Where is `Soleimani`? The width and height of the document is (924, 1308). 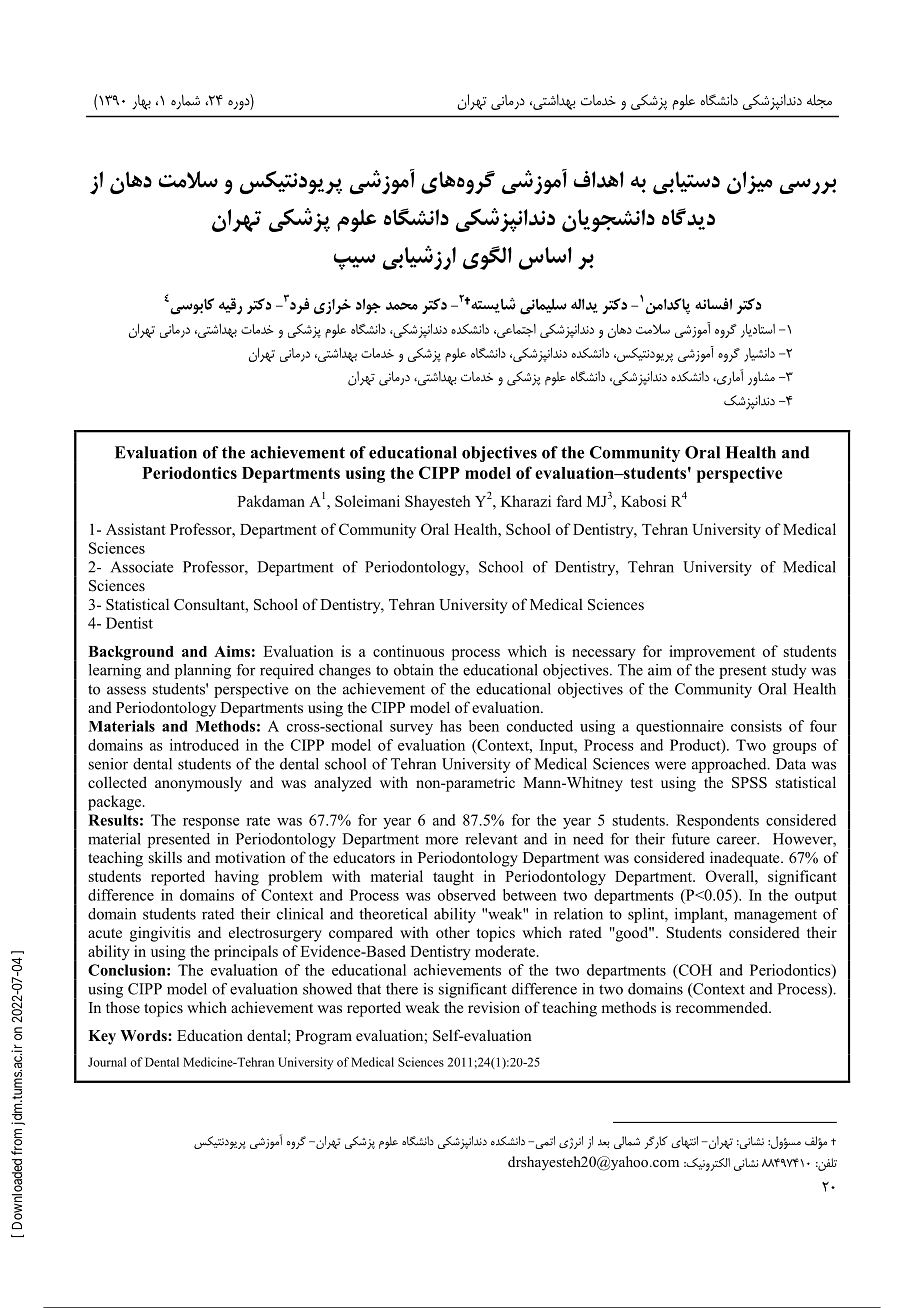
Soleimani is located at coordinates (367, 501).
